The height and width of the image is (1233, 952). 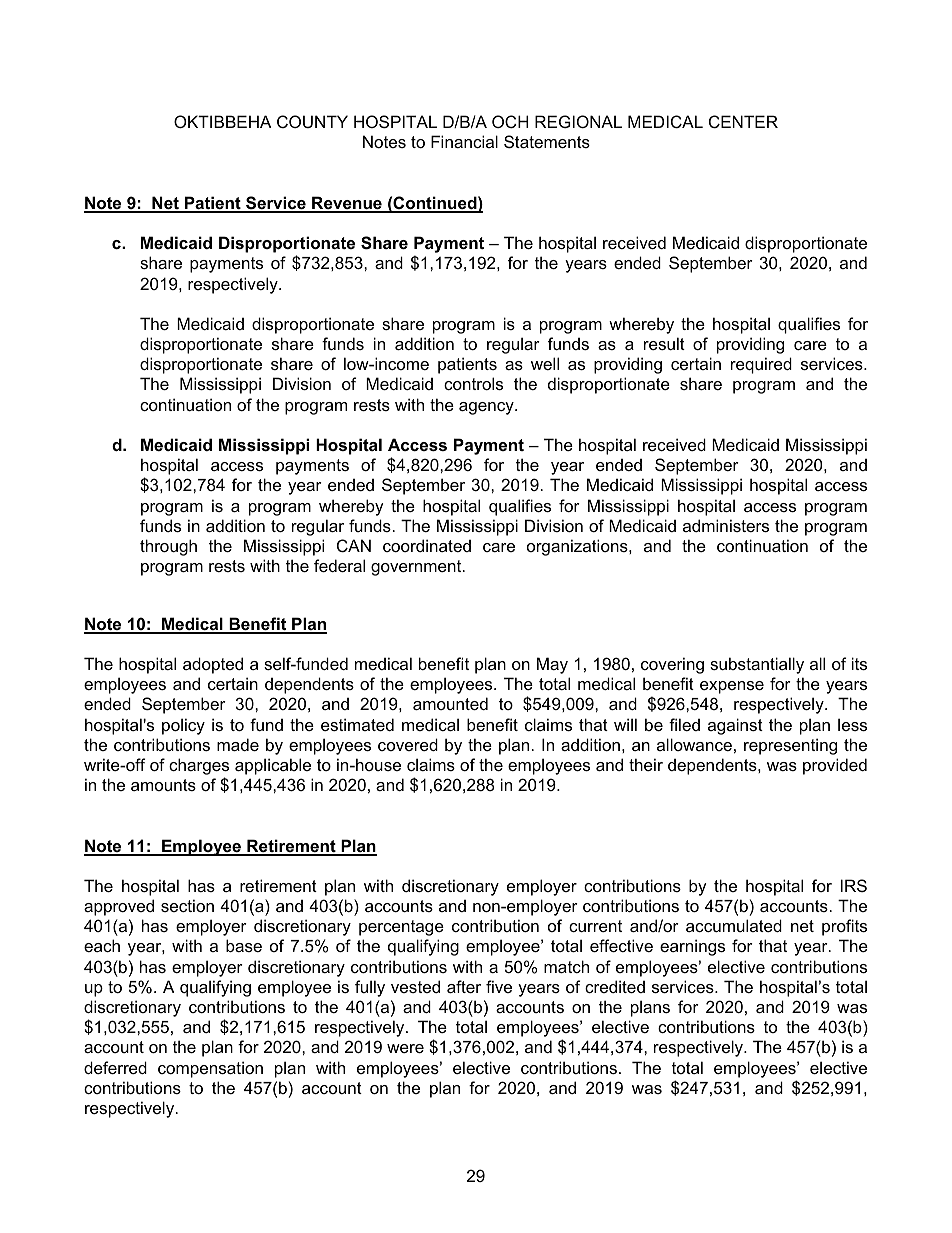 What do you see at coordinates (487, 408) in the image?
I see `agency` at bounding box center [487, 408].
